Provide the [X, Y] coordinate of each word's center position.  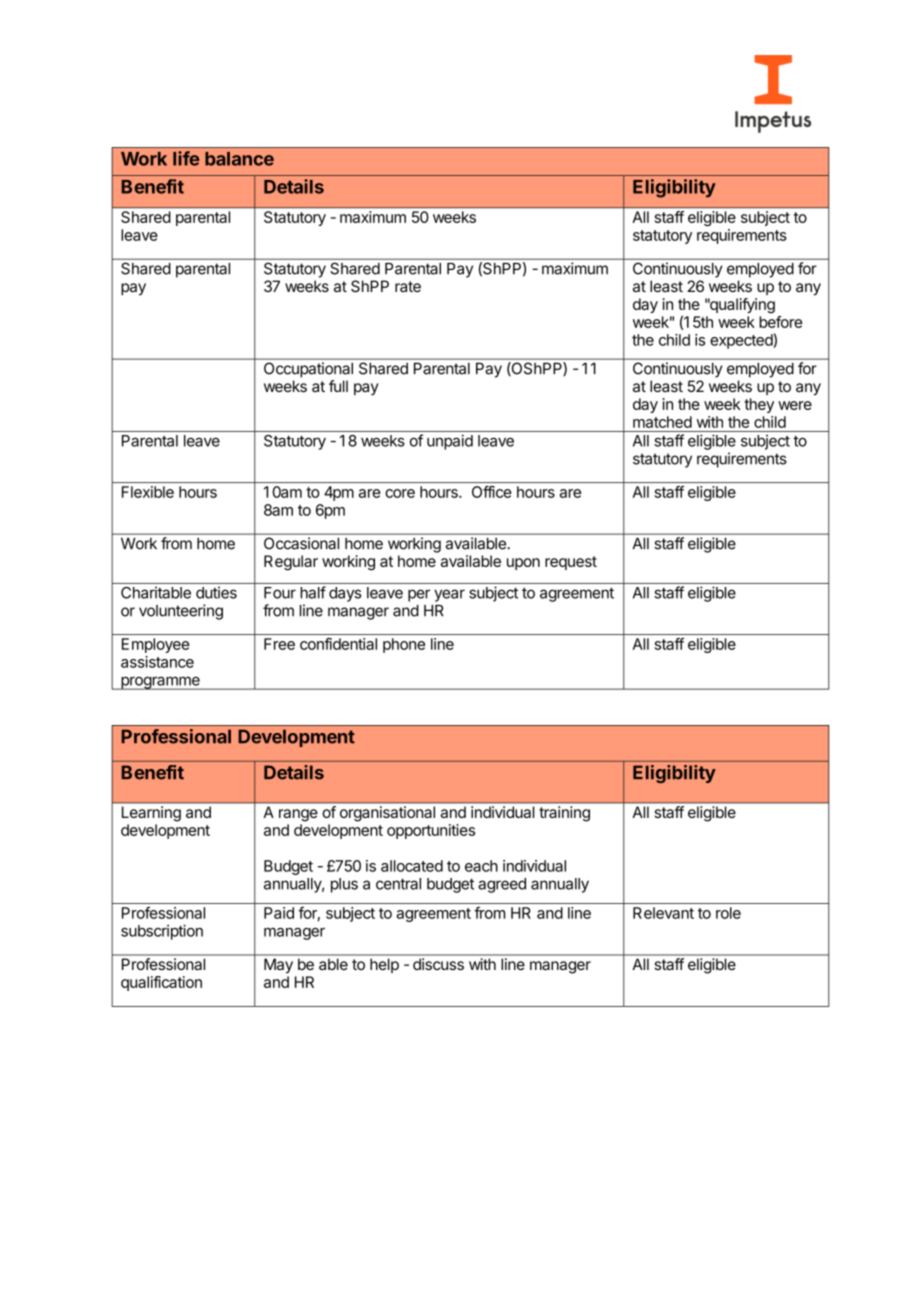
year [449, 595]
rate [408, 286]
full [338, 386]
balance [239, 159]
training [565, 813]
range [298, 815]
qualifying [741, 306]
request [571, 563]
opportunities [431, 831]
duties [216, 592]
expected [741, 341]
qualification [161, 983]
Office [491, 492]
